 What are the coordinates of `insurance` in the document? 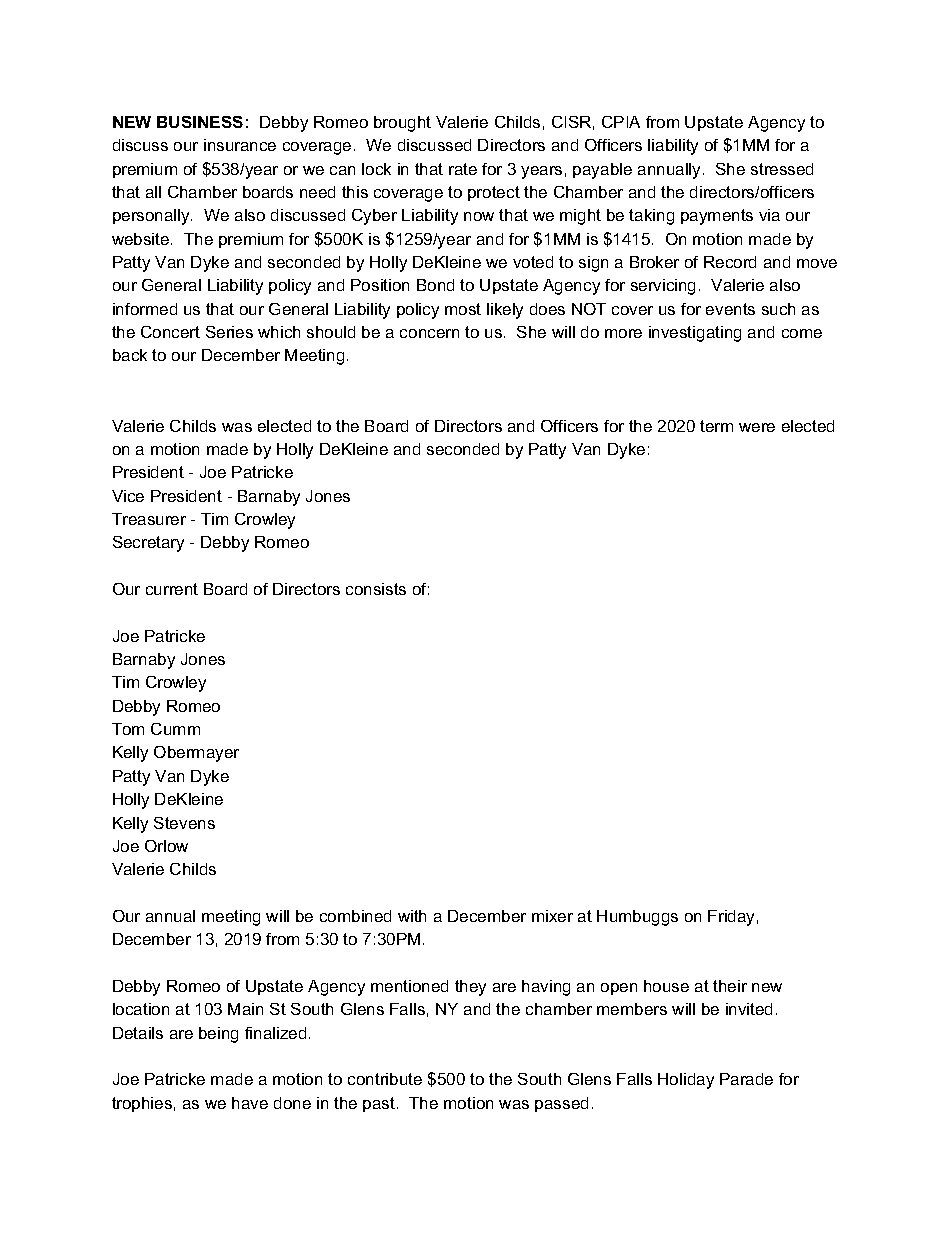 It's located at (240, 145).
